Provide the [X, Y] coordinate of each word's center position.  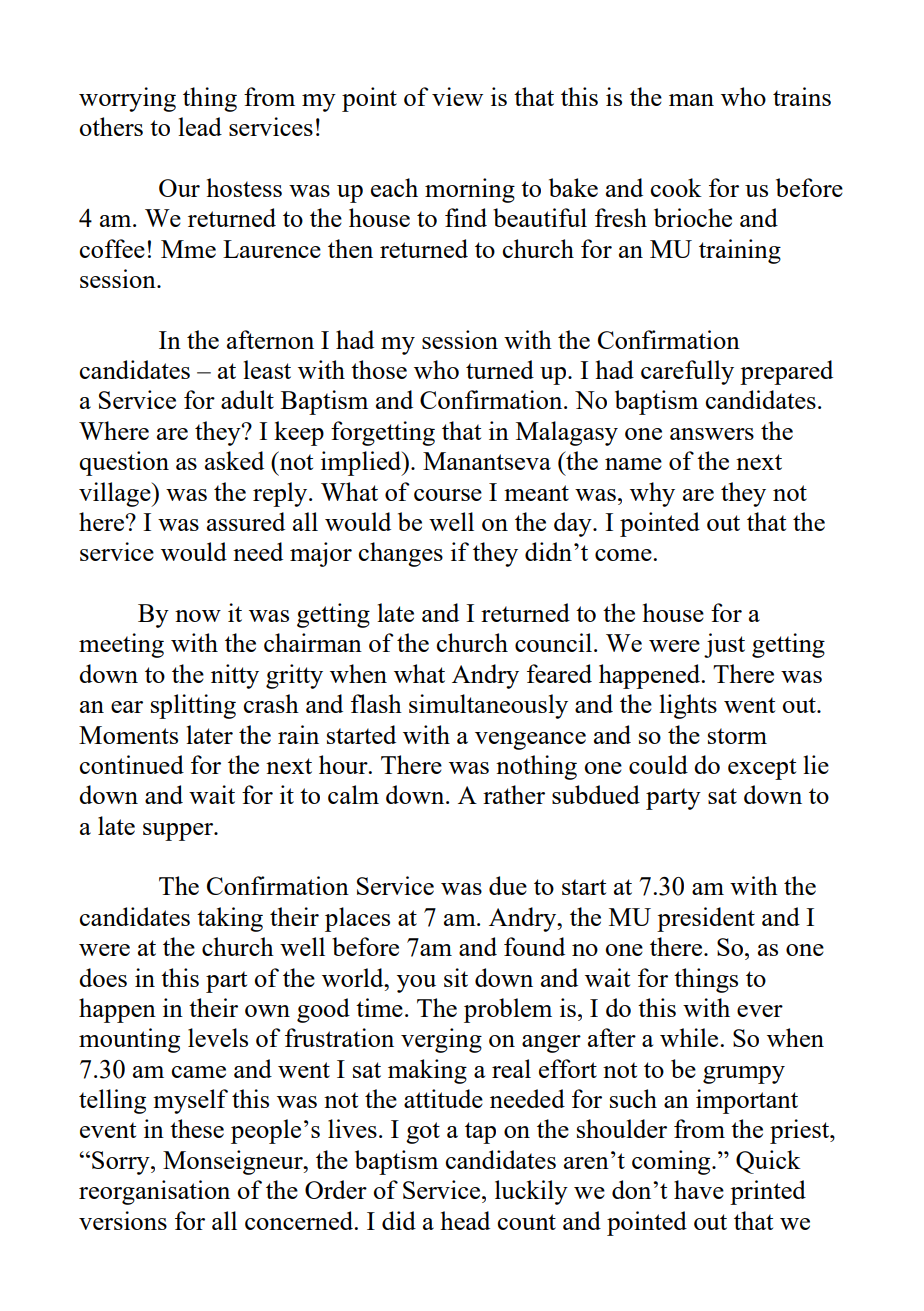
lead [200, 126]
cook [676, 187]
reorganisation [154, 1192]
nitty [235, 676]
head [465, 1220]
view [457, 96]
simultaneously [488, 706]
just [724, 645]
